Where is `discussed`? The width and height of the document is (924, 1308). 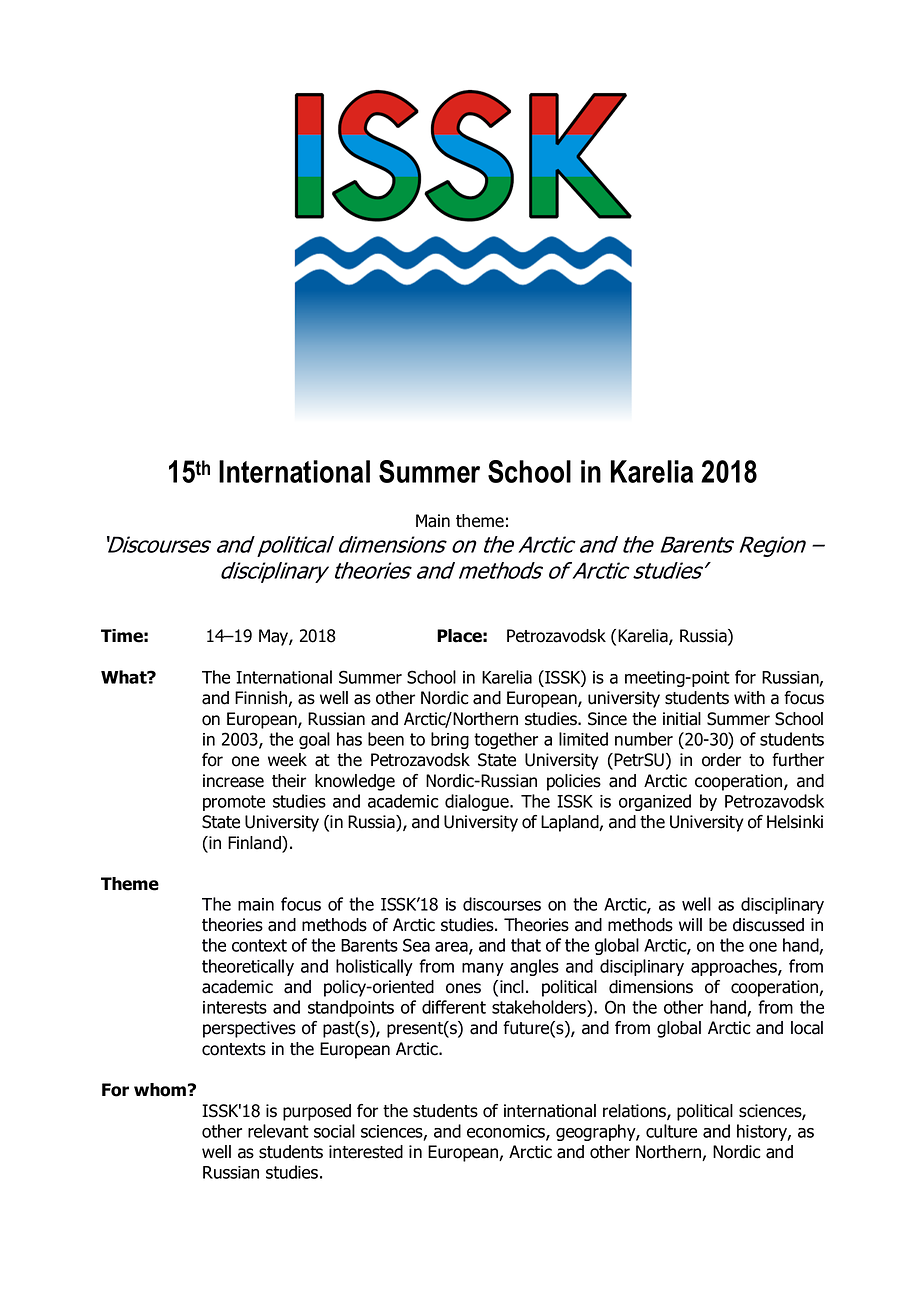 discussed is located at coordinates (768, 925).
